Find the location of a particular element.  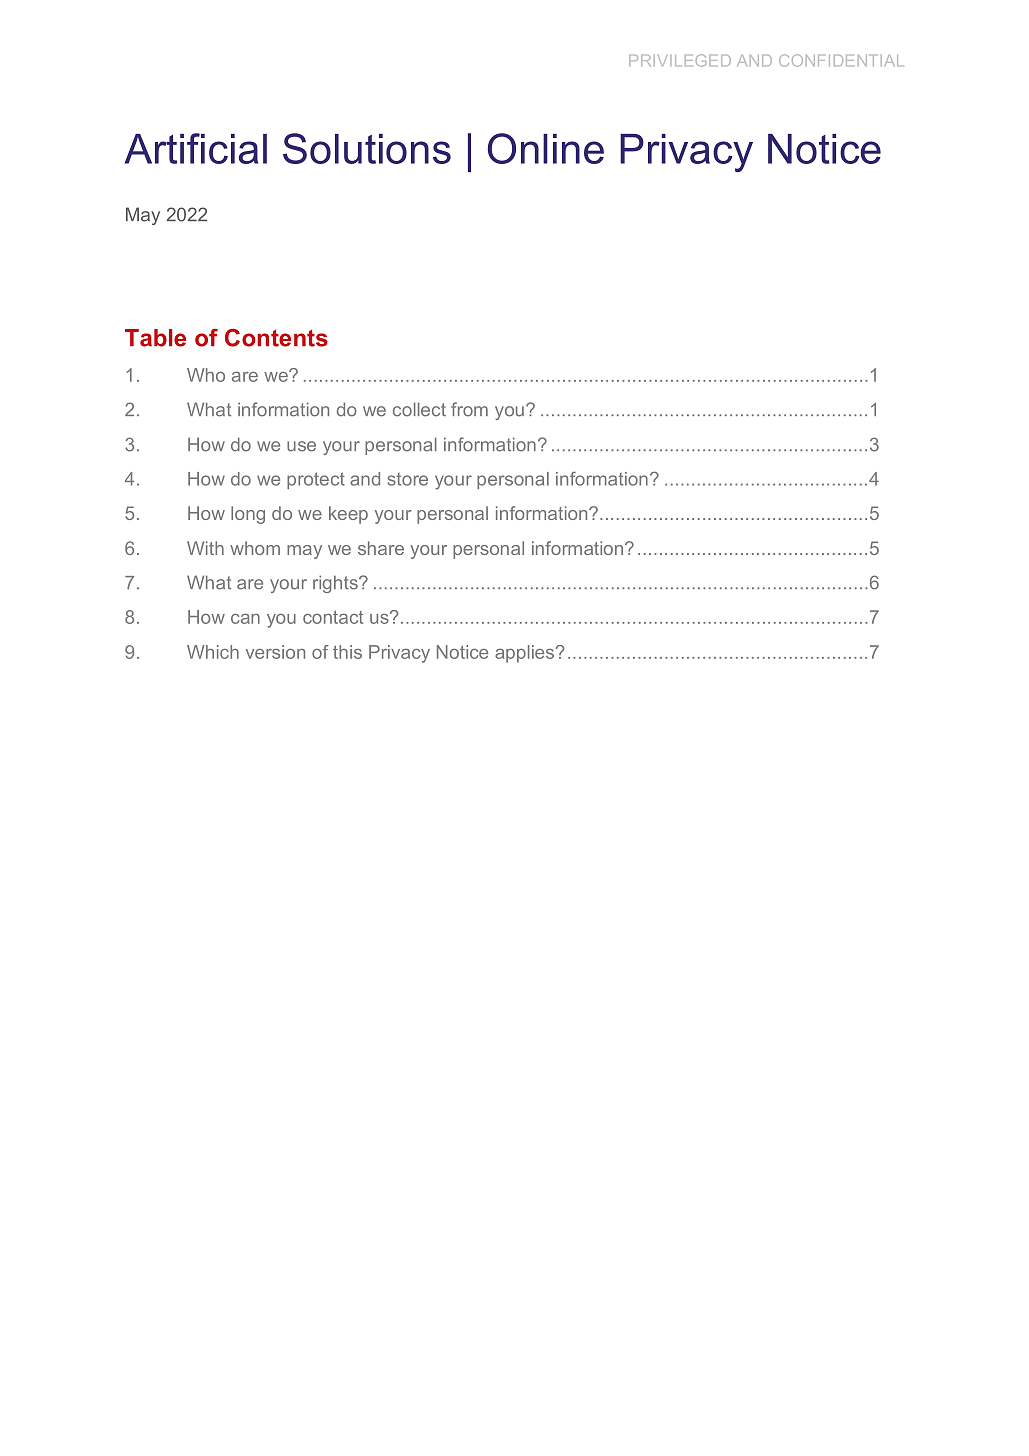

Which is located at coordinates (213, 652).
